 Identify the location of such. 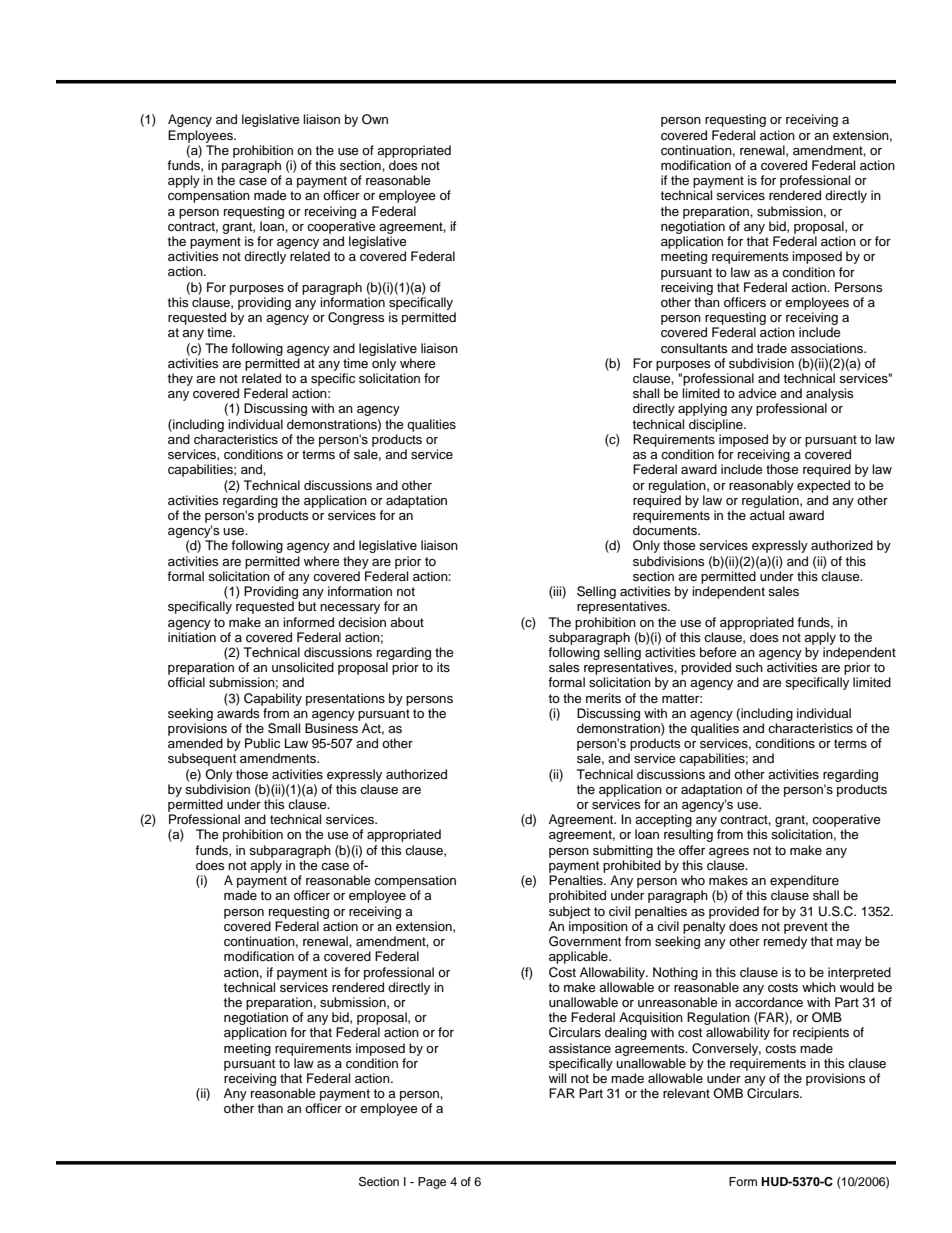
(749, 667).
